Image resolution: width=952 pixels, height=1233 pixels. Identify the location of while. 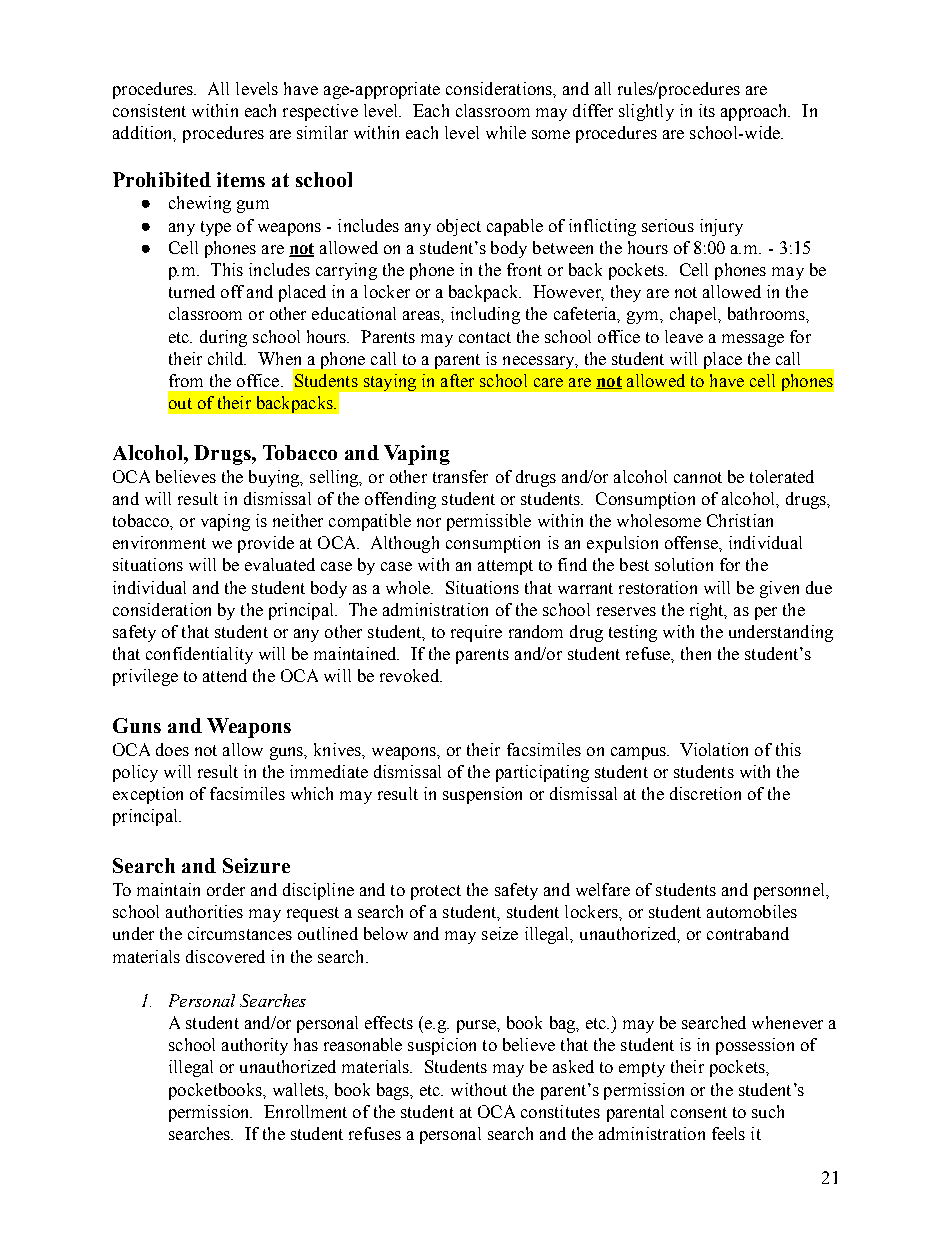
(506, 132).
